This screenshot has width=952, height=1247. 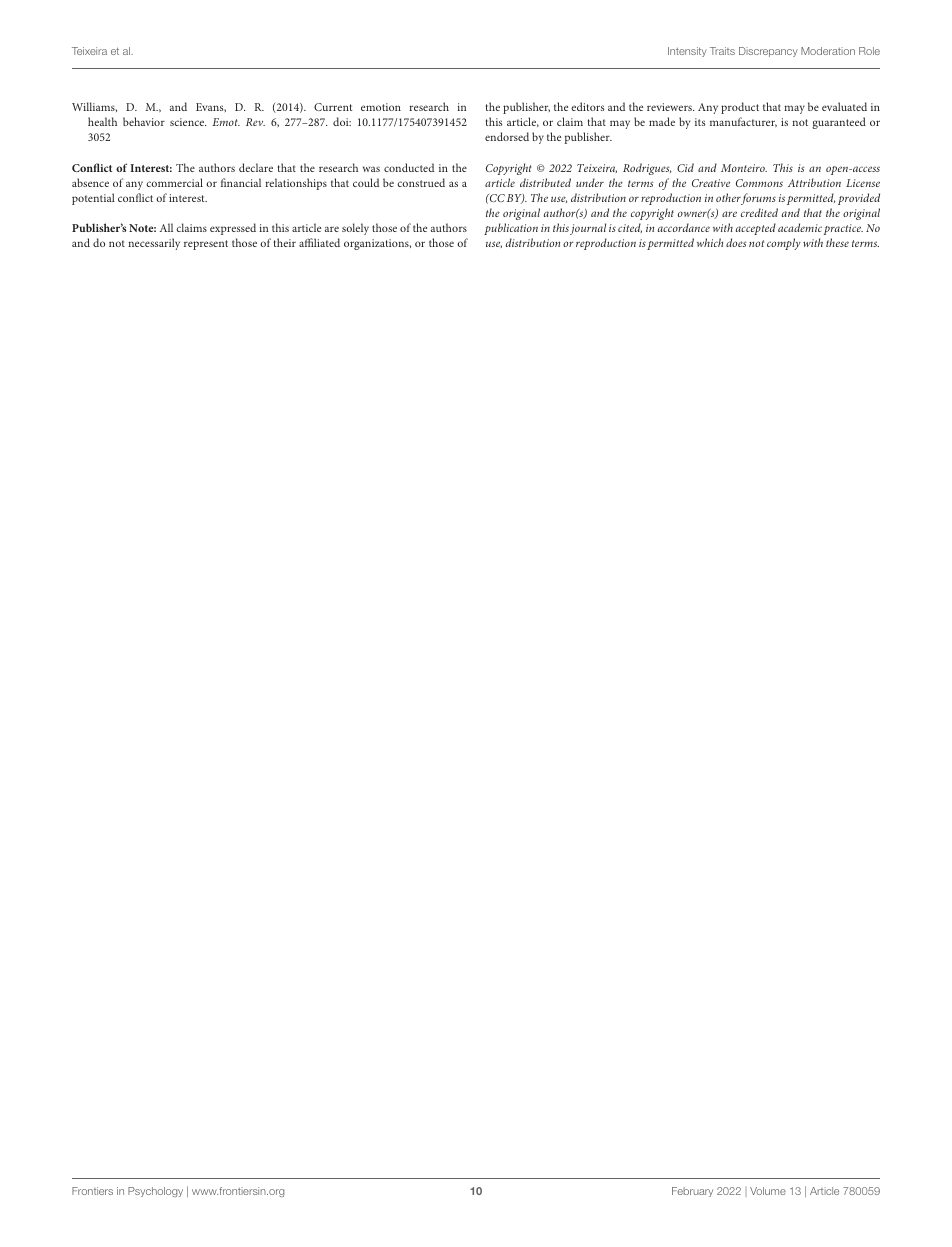 What do you see at coordinates (768, 1191) in the screenshot?
I see `Volume` at bounding box center [768, 1191].
